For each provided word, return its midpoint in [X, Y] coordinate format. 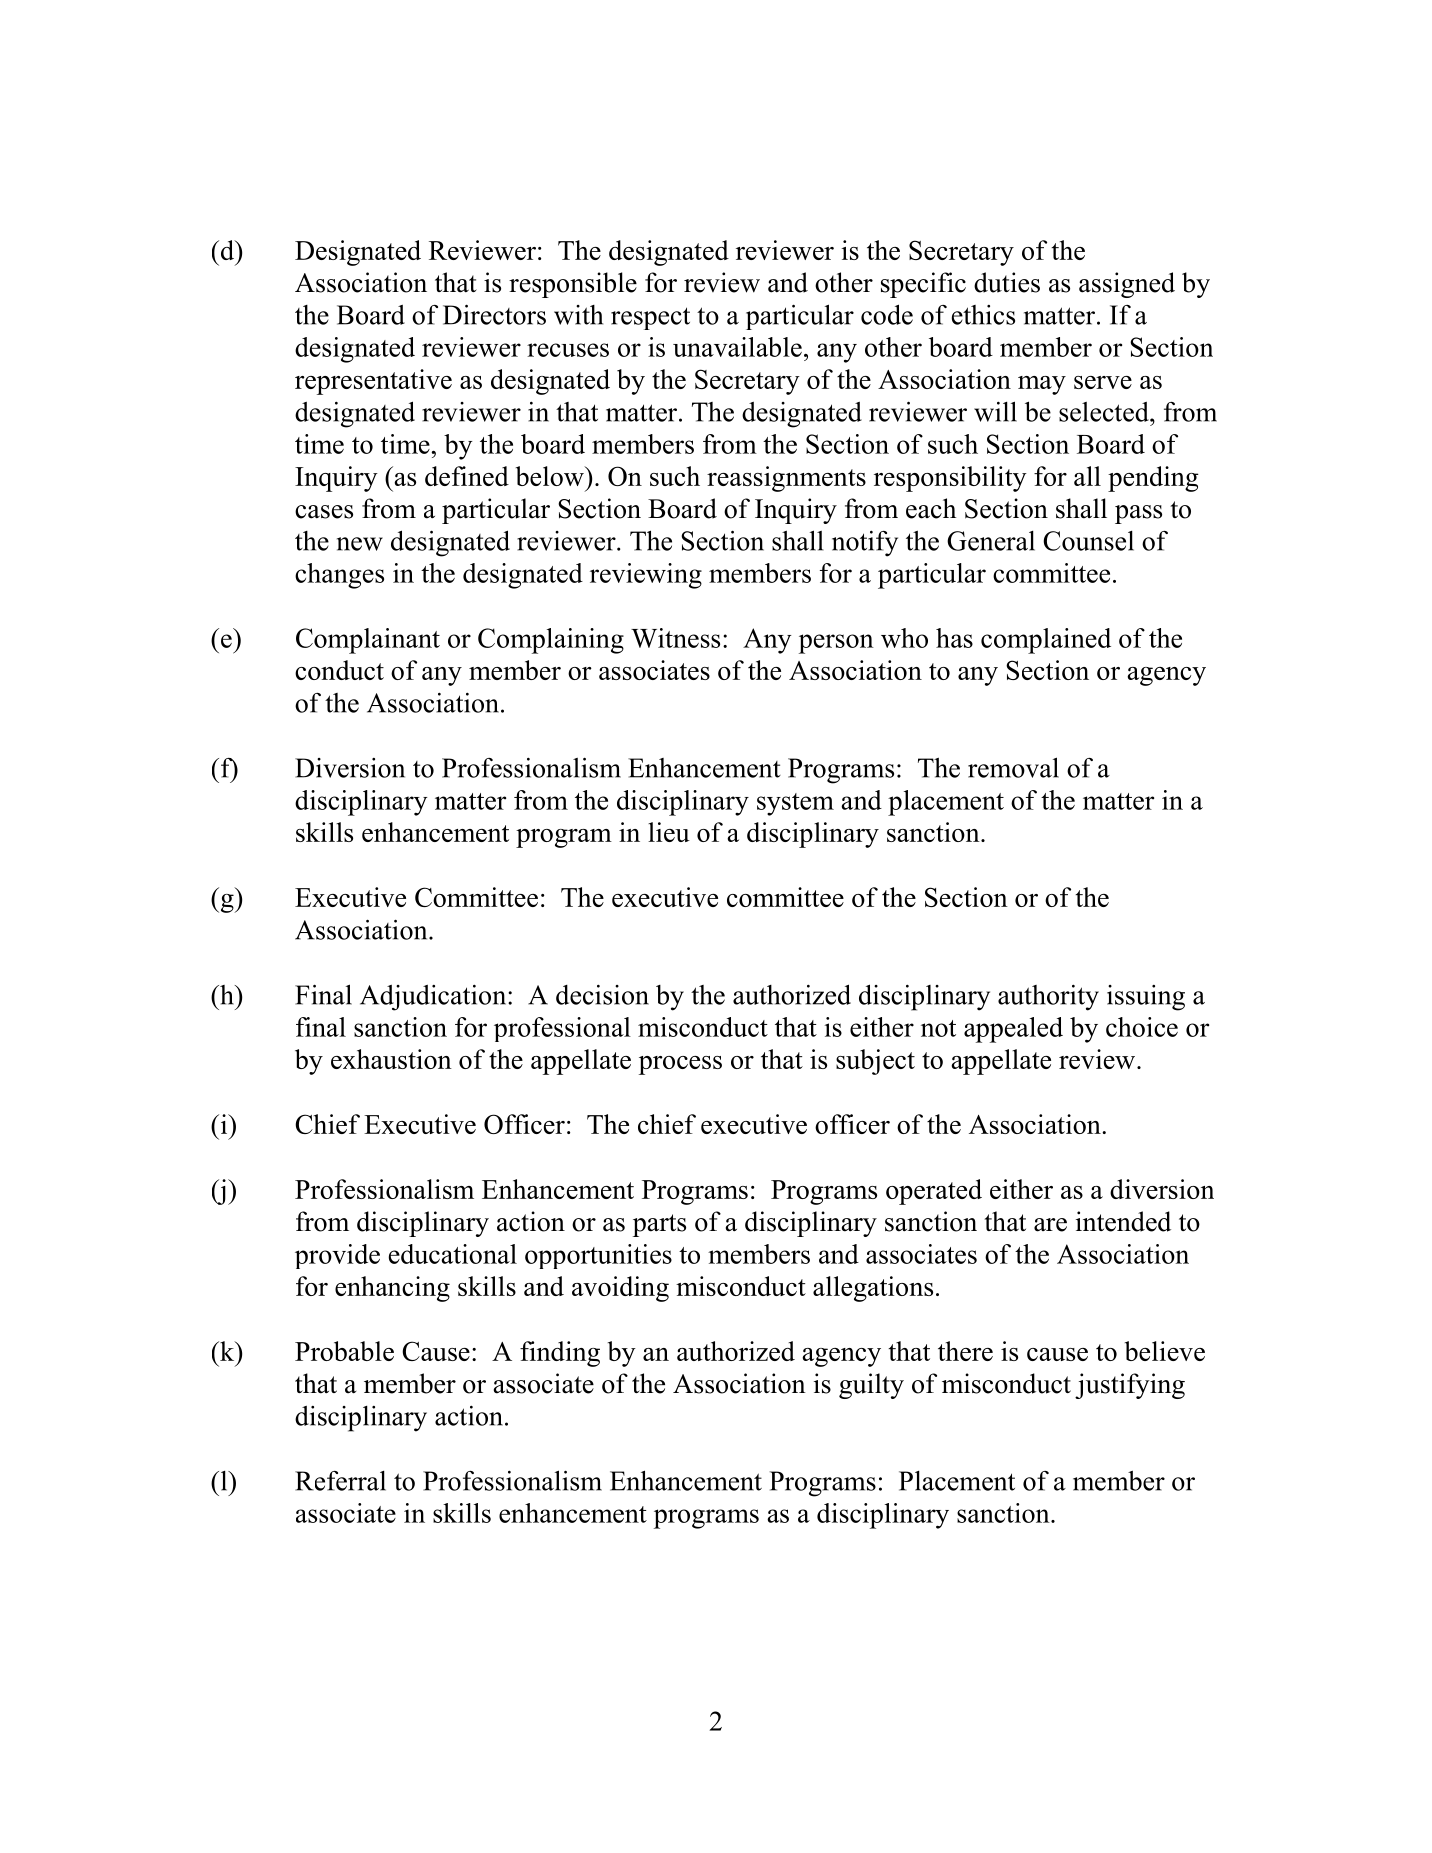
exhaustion [391, 1059]
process [680, 1065]
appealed [1013, 1030]
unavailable [737, 347]
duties [1007, 282]
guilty [871, 1386]
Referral [340, 1481]
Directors [494, 314]
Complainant [368, 641]
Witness [675, 638]
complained [1046, 641]
